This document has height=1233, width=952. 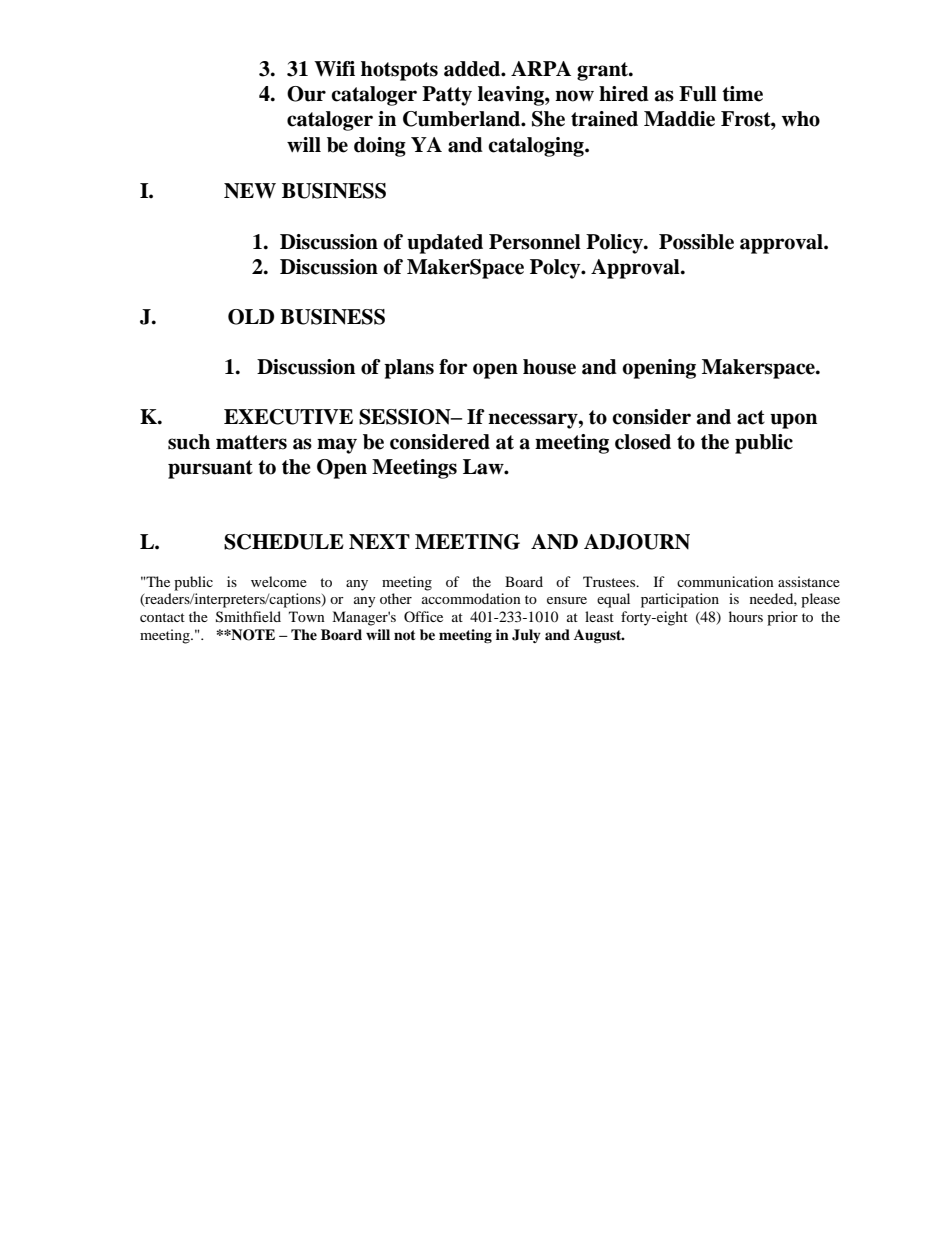 I want to click on added, so click(x=473, y=69).
